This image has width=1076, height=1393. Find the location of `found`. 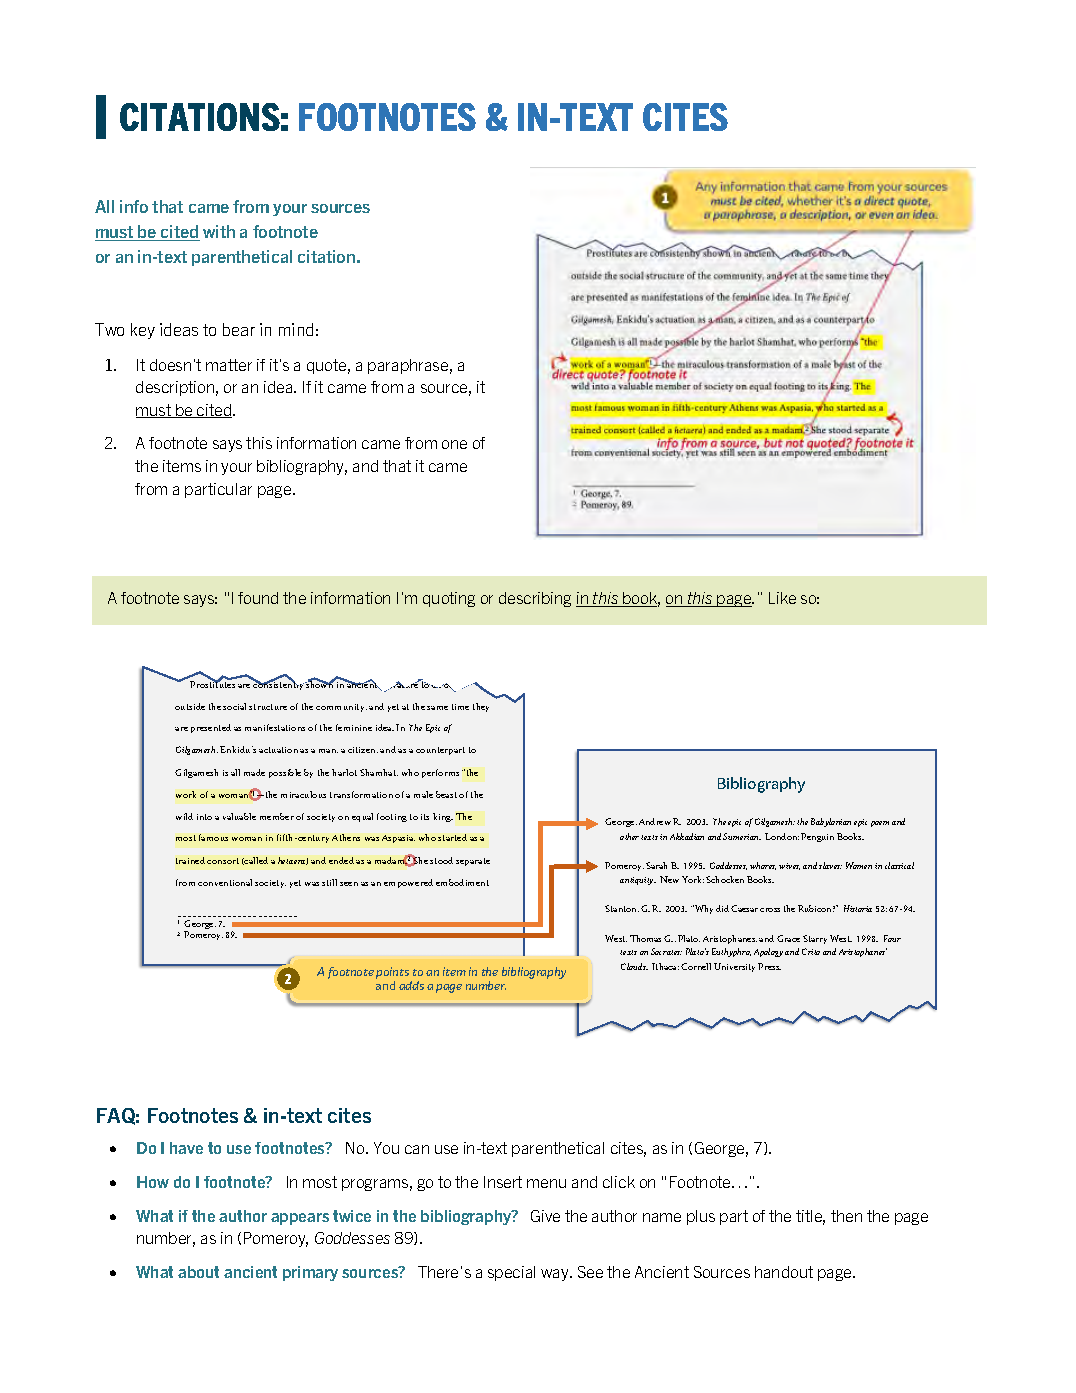

found is located at coordinates (258, 598).
